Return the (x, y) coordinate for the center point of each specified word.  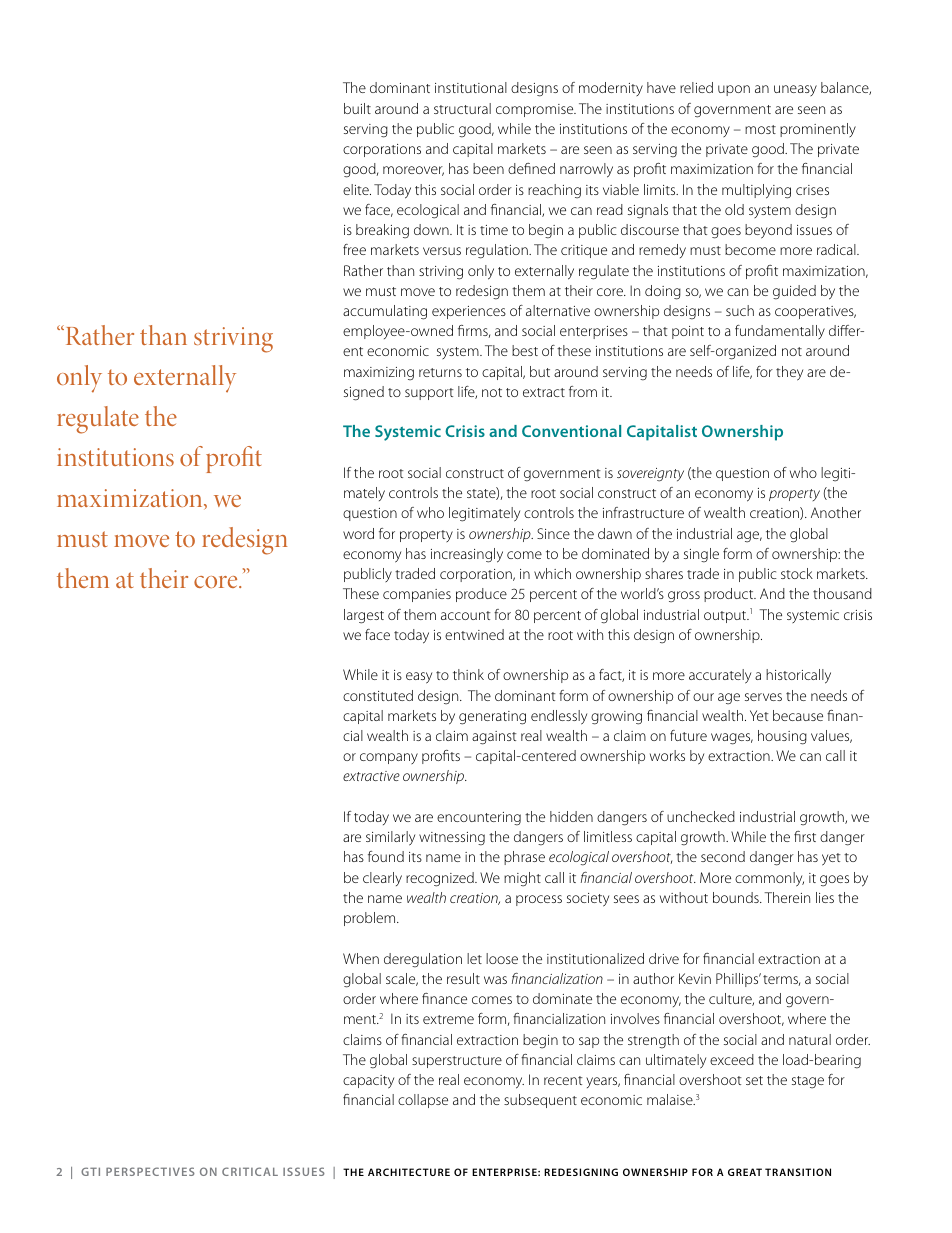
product (730, 595)
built (357, 108)
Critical (250, 1171)
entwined (474, 634)
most (760, 129)
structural (462, 108)
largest (364, 616)
